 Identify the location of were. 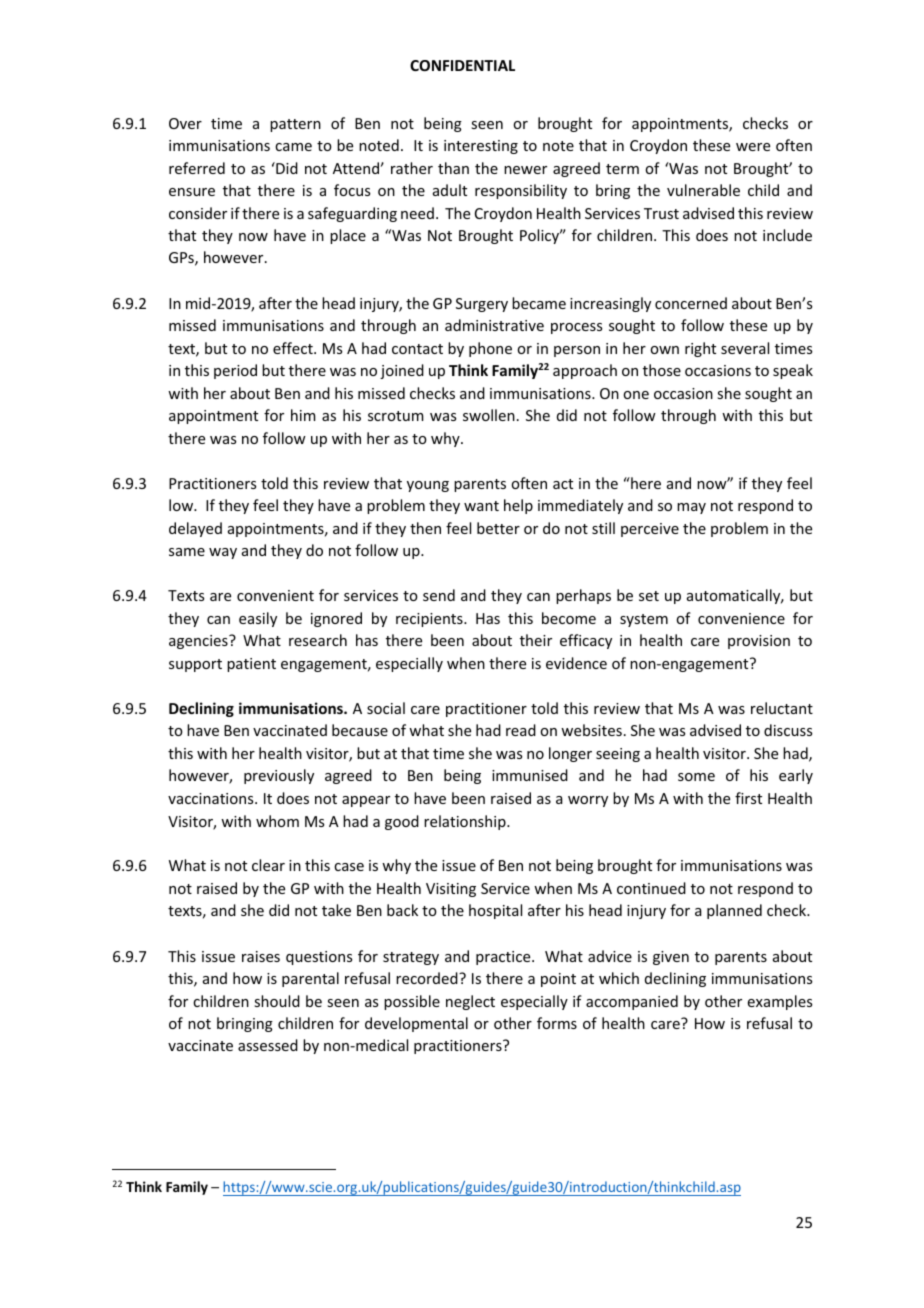
(753, 147).
